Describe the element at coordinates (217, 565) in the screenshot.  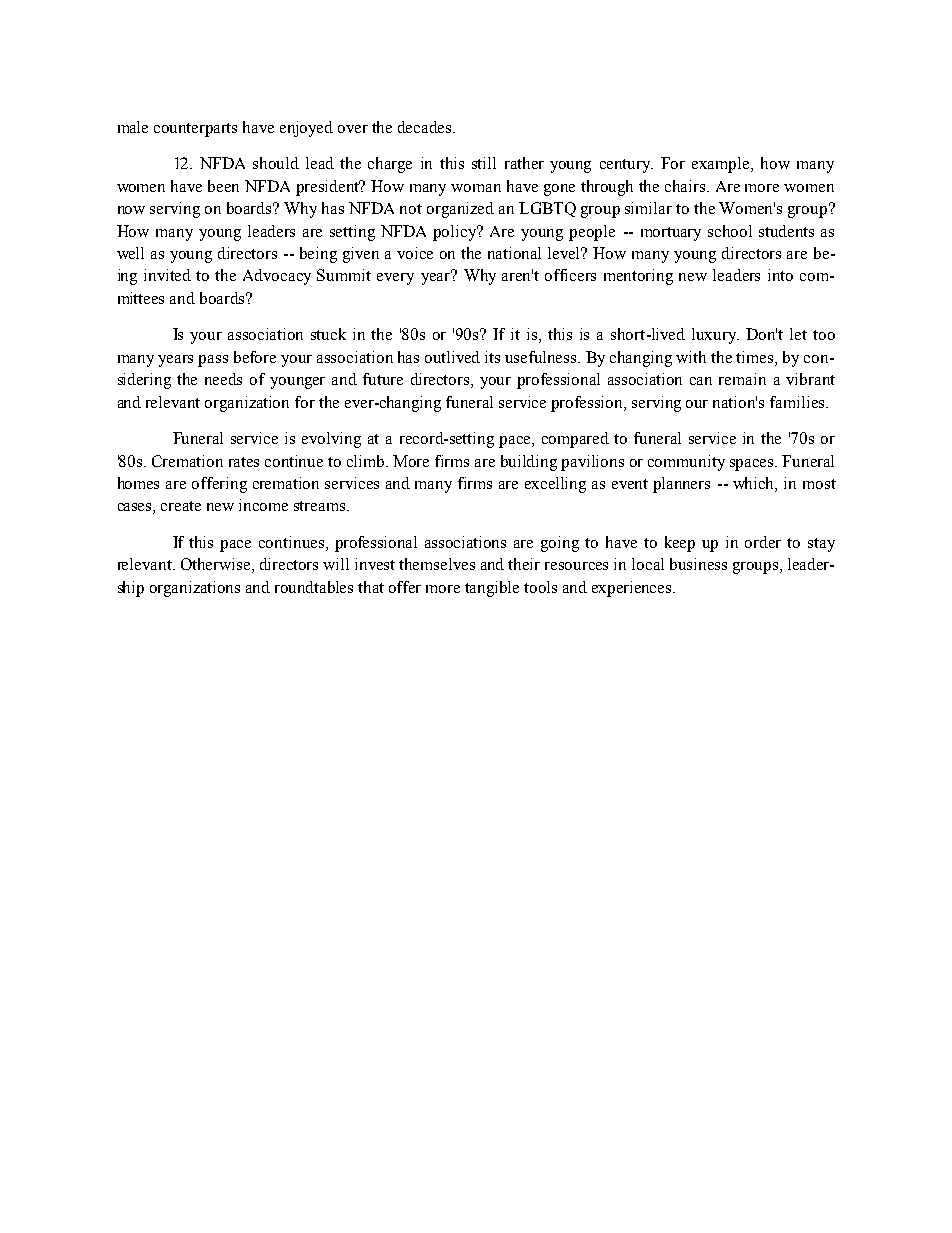
I see `Otherwise` at that location.
